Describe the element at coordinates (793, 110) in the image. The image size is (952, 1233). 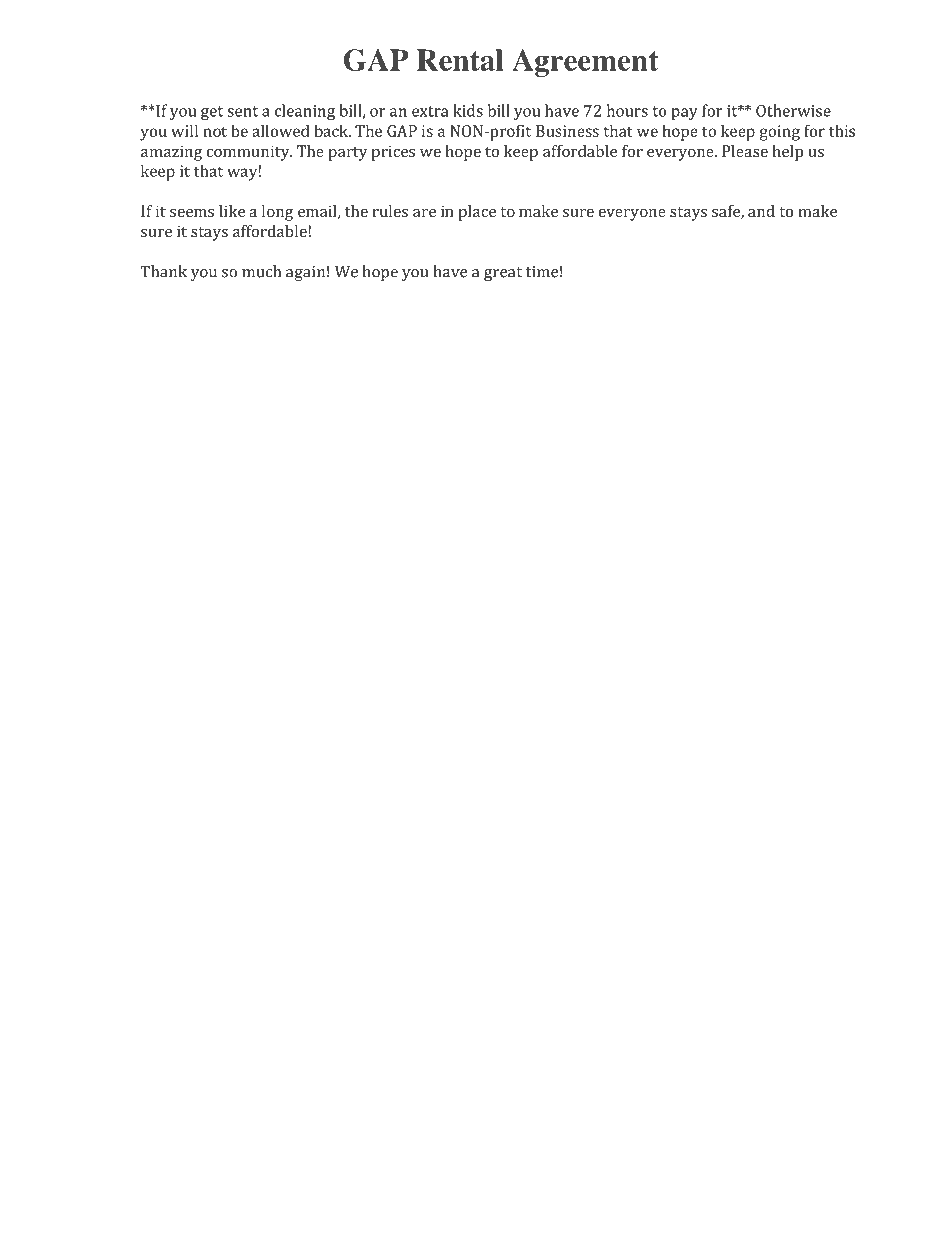
I see `Otherwise` at that location.
